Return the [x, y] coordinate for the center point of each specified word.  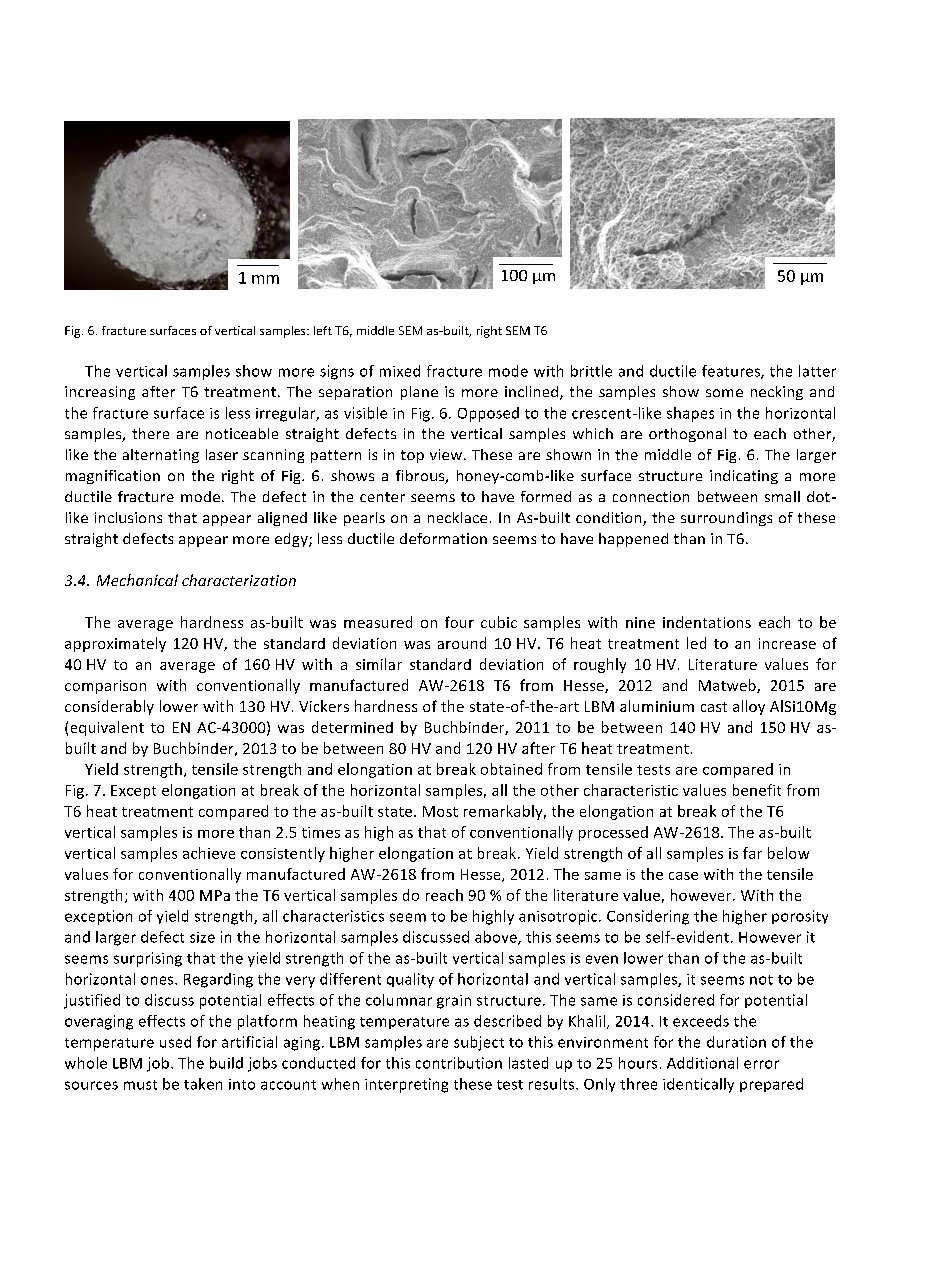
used [175, 1042]
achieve [209, 853]
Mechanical [137, 580]
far [752, 853]
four [459, 622]
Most [440, 811]
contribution [459, 1063]
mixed [400, 371]
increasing [100, 393]
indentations [707, 622]
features [732, 372]
